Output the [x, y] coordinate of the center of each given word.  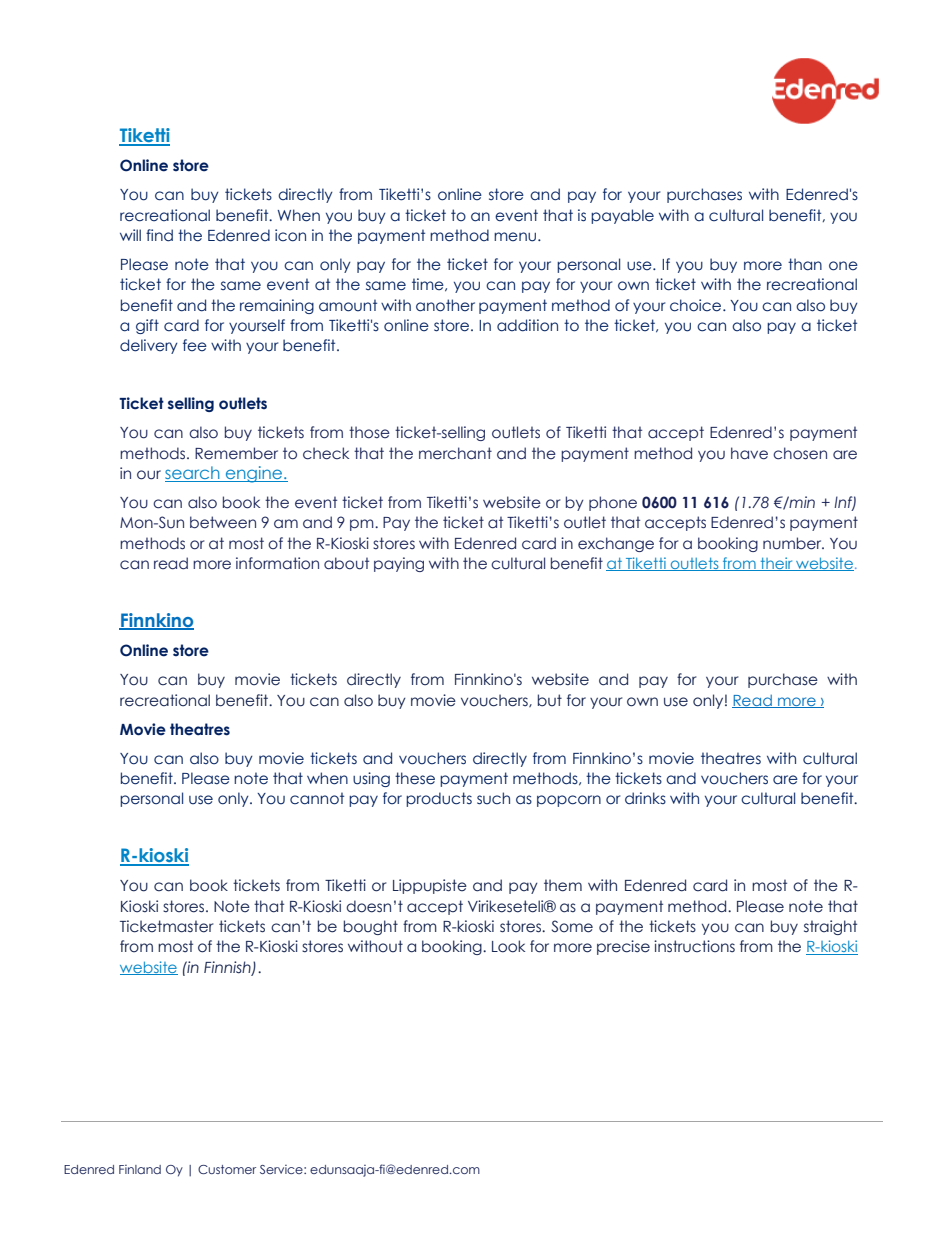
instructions [694, 946]
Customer [227, 1169]
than [805, 264]
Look [508, 946]
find [159, 235]
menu [516, 237]
